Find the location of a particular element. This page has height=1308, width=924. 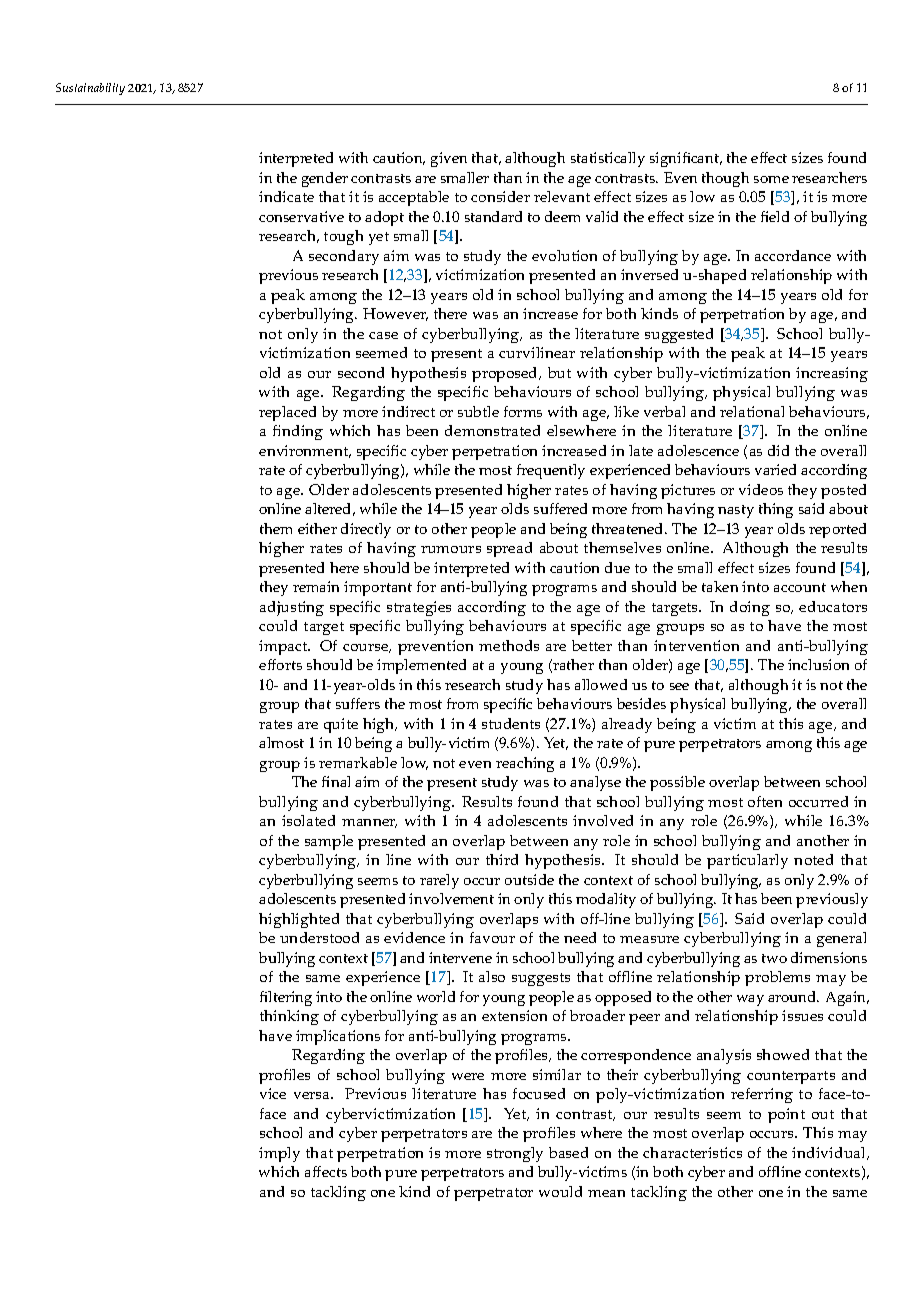

subtle is located at coordinates (478, 411).
